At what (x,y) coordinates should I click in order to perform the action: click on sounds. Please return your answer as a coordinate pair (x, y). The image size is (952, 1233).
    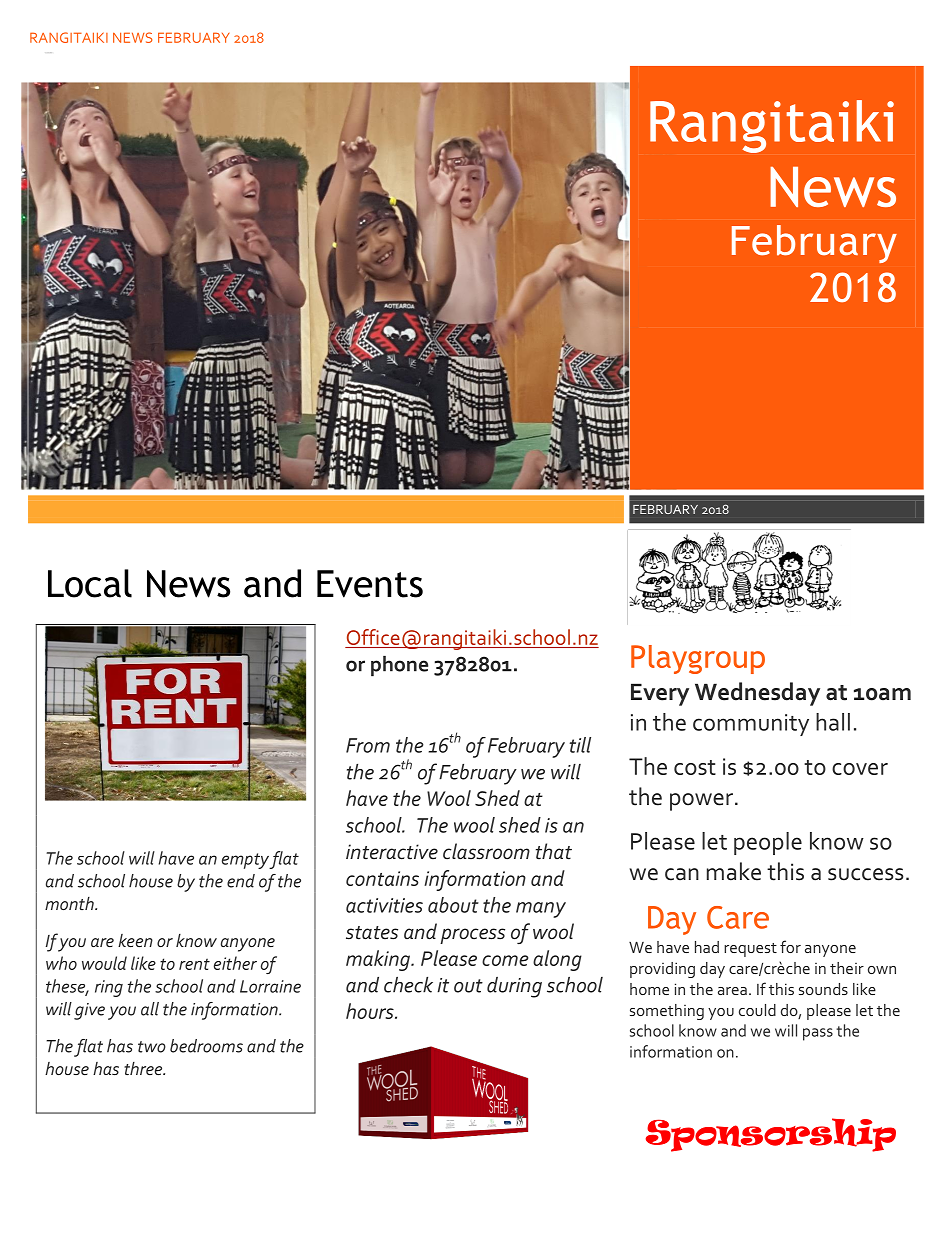
    Looking at the image, I should click on (823, 989).
